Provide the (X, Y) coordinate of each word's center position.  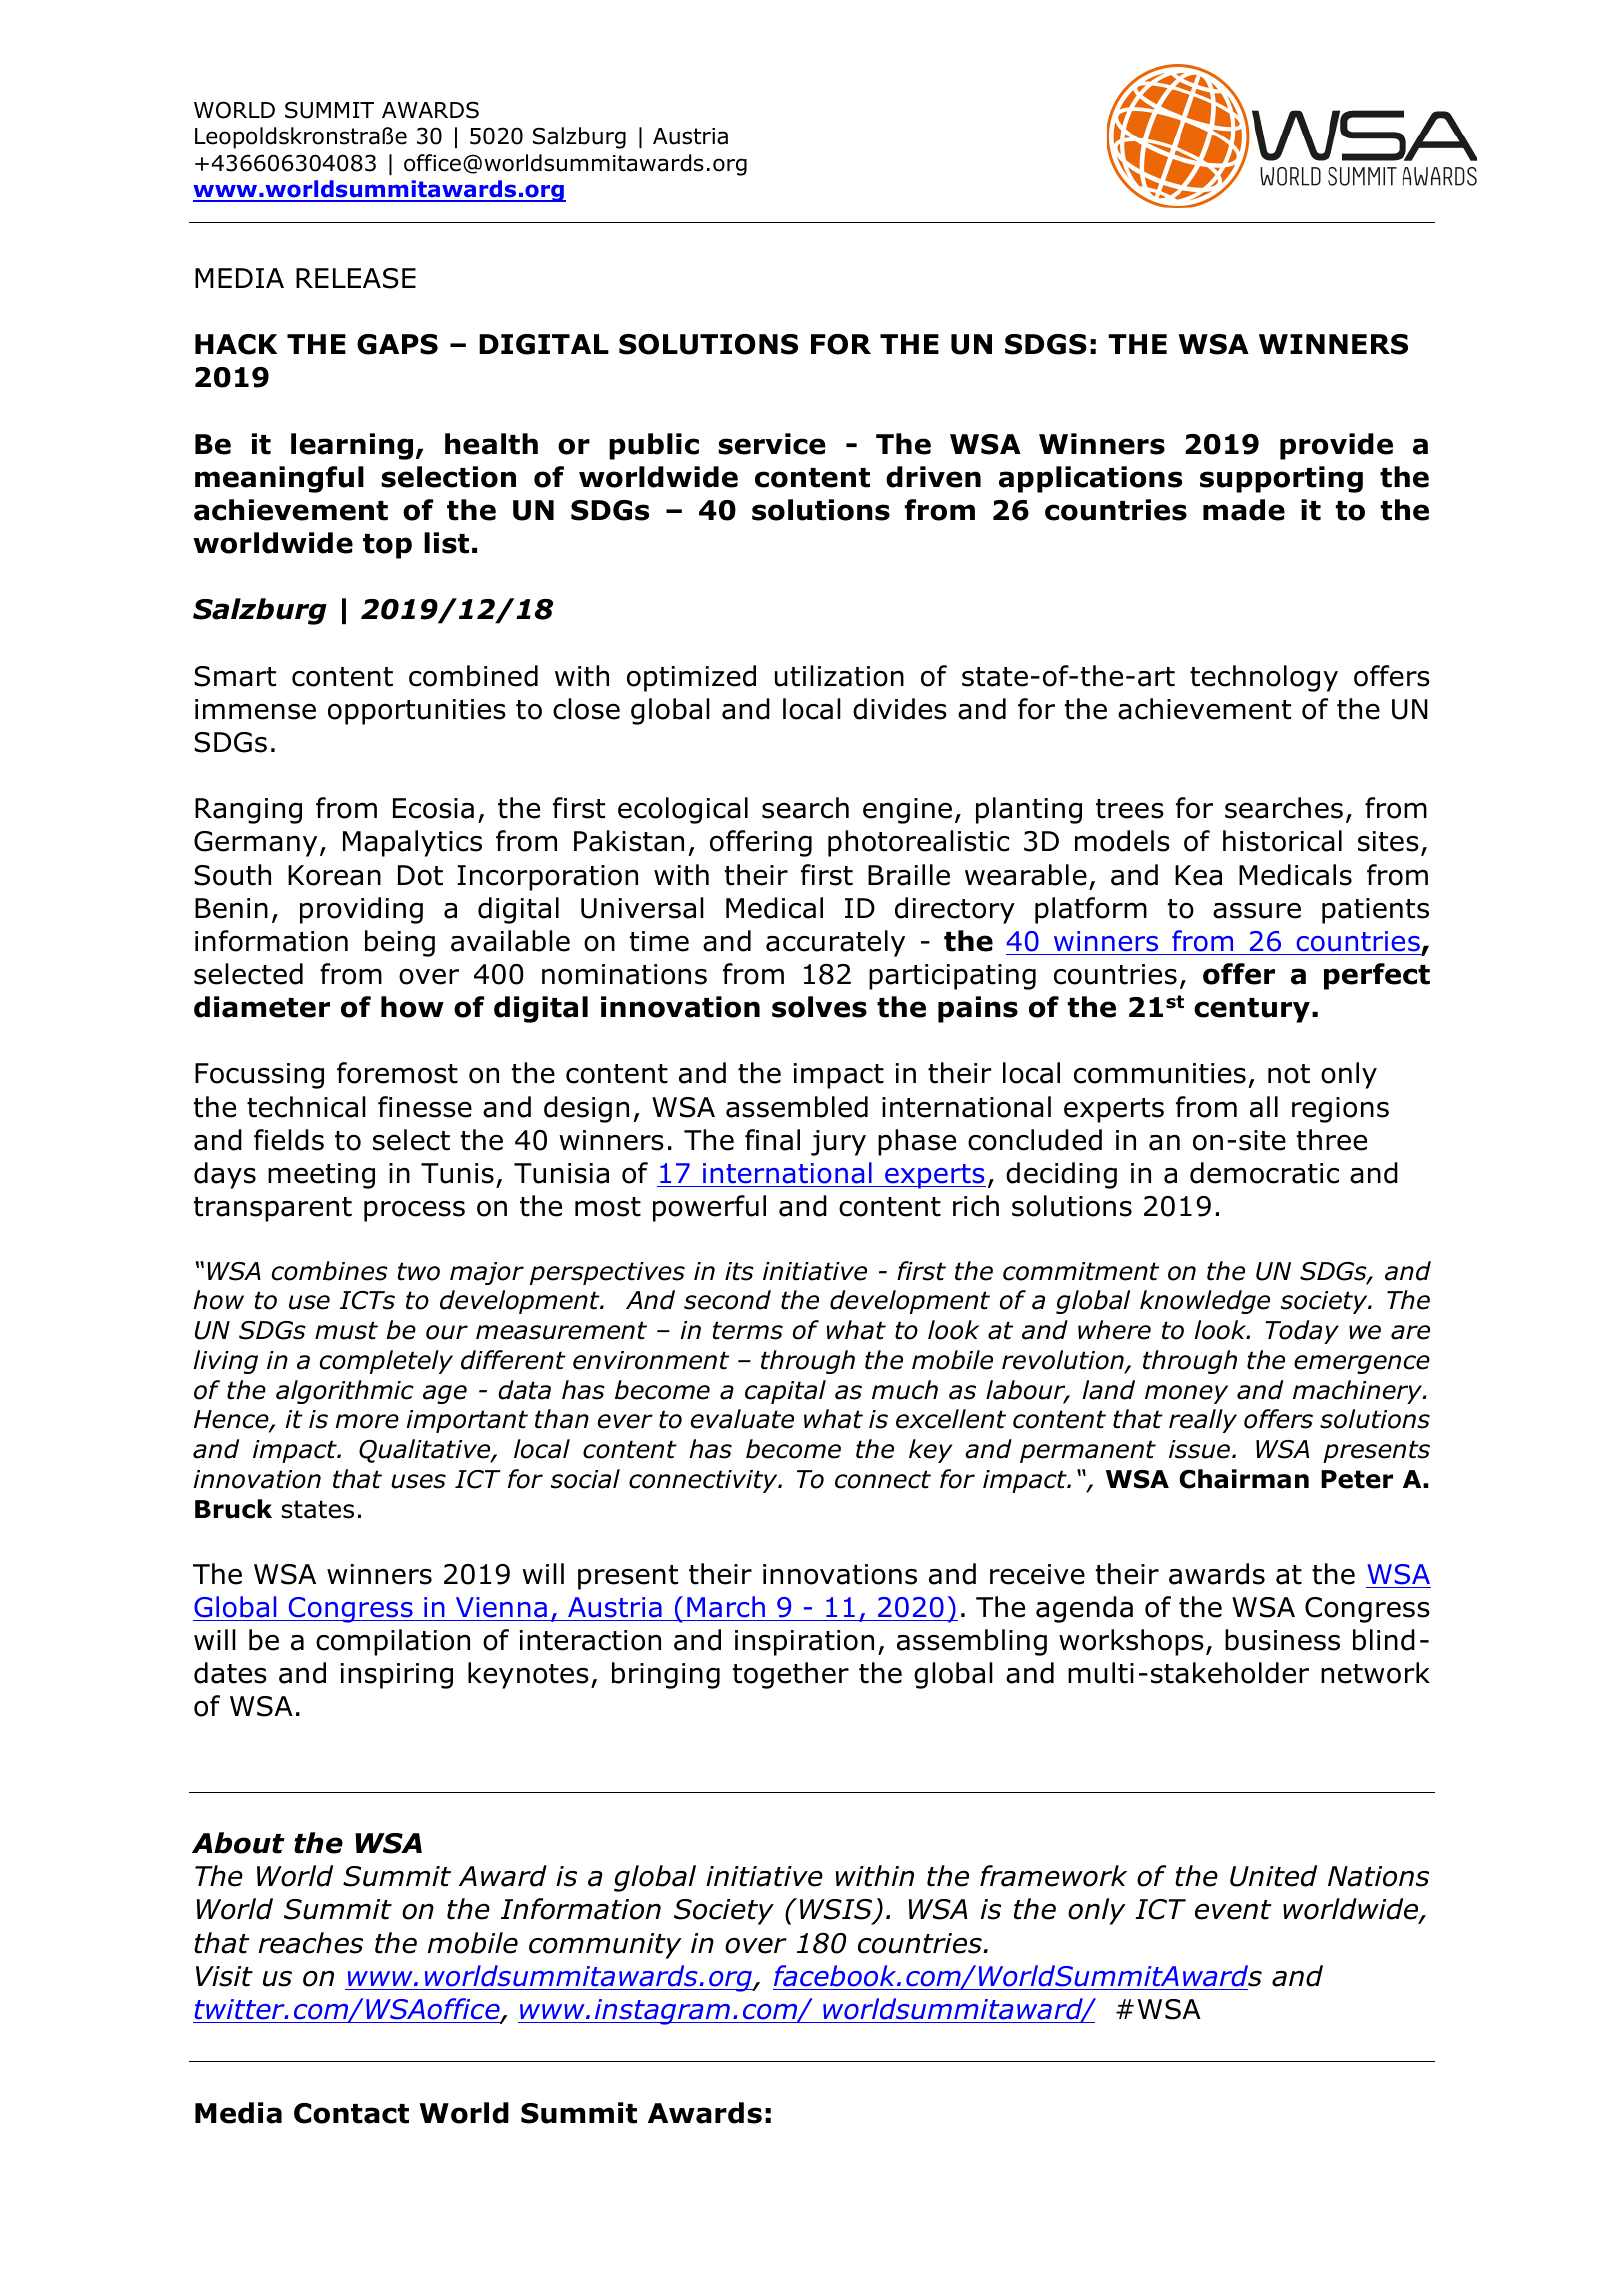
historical (1282, 841)
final (772, 1140)
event (1233, 1910)
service (771, 444)
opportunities (417, 712)
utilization (839, 676)
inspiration (804, 1643)
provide (1336, 446)
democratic (1264, 1173)
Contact (351, 2113)
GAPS (397, 344)
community (605, 1946)
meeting (321, 1176)
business (1282, 1640)
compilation (393, 1642)
